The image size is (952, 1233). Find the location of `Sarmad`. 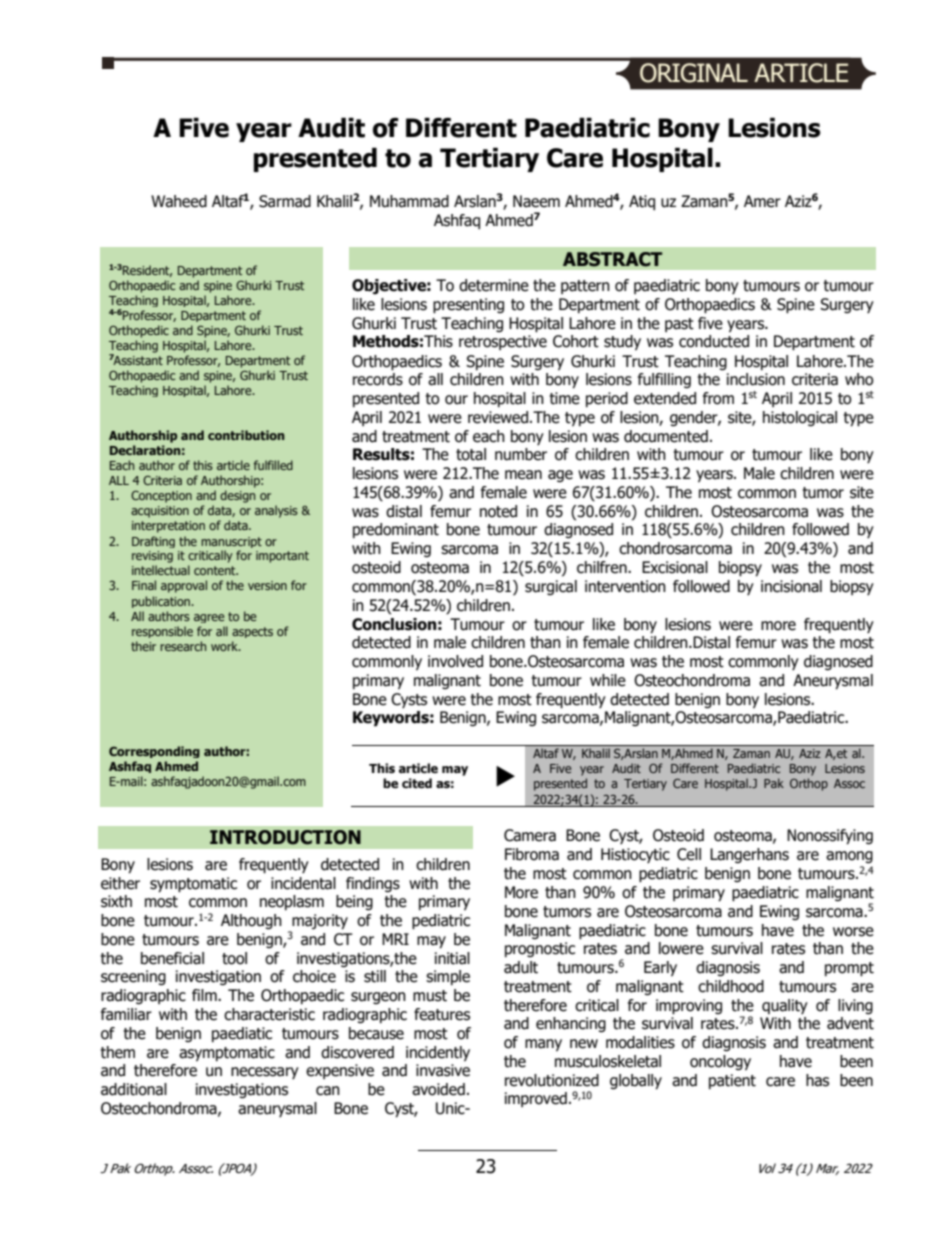

Sarmad is located at coordinates (285, 201).
